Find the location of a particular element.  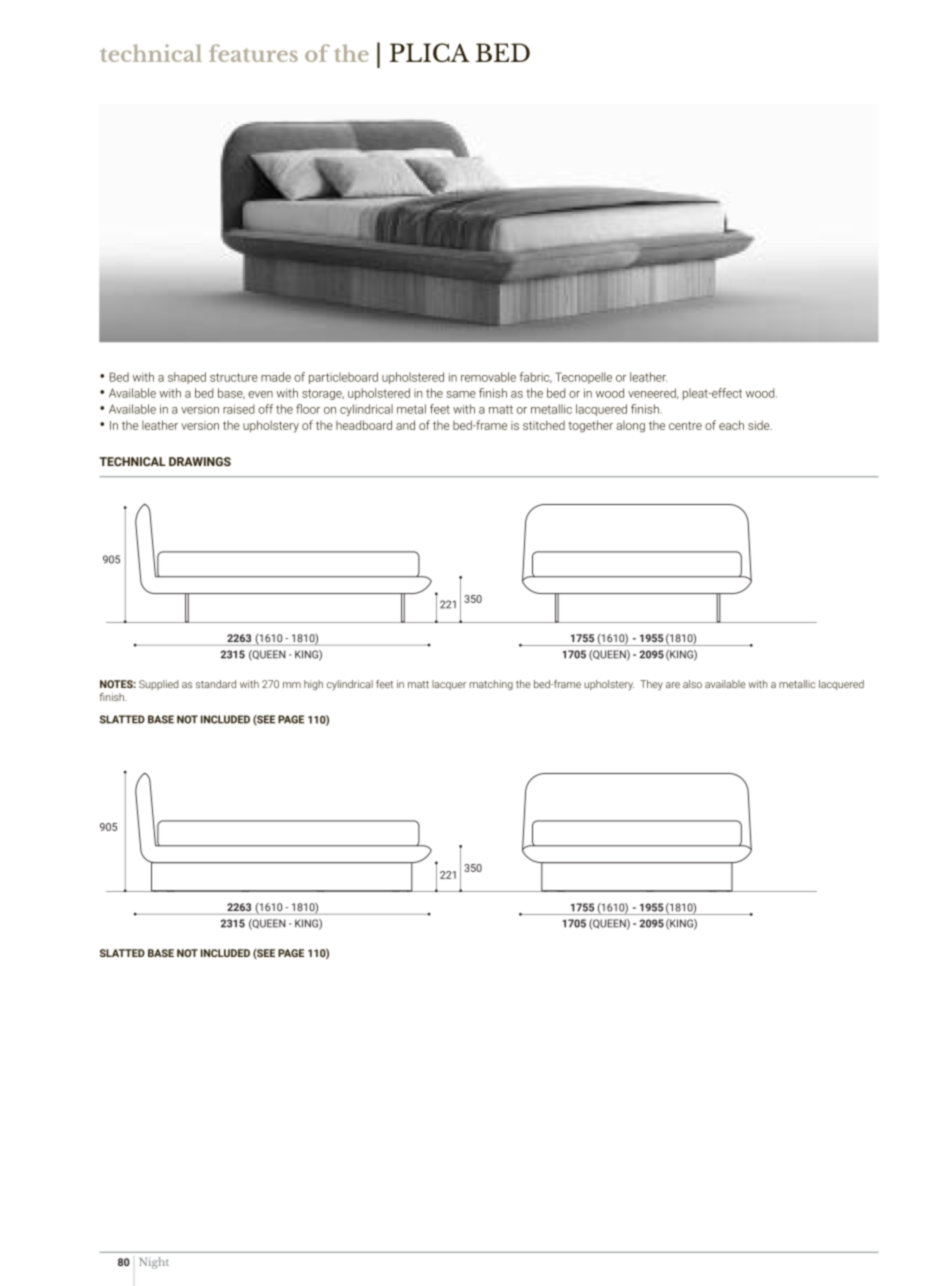

fabric is located at coordinates (536, 377).
